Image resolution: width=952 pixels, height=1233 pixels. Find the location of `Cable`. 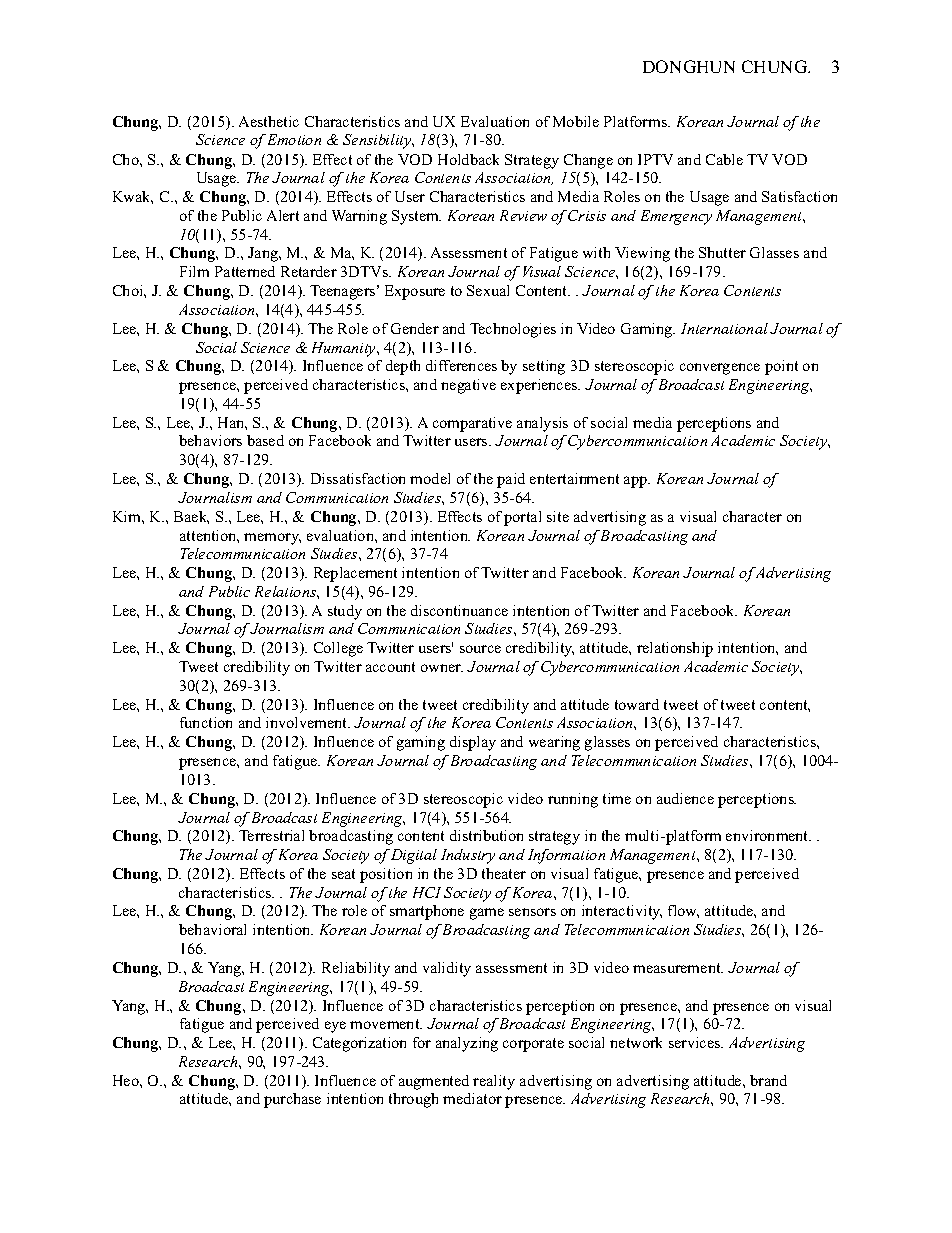

Cable is located at coordinates (724, 159).
